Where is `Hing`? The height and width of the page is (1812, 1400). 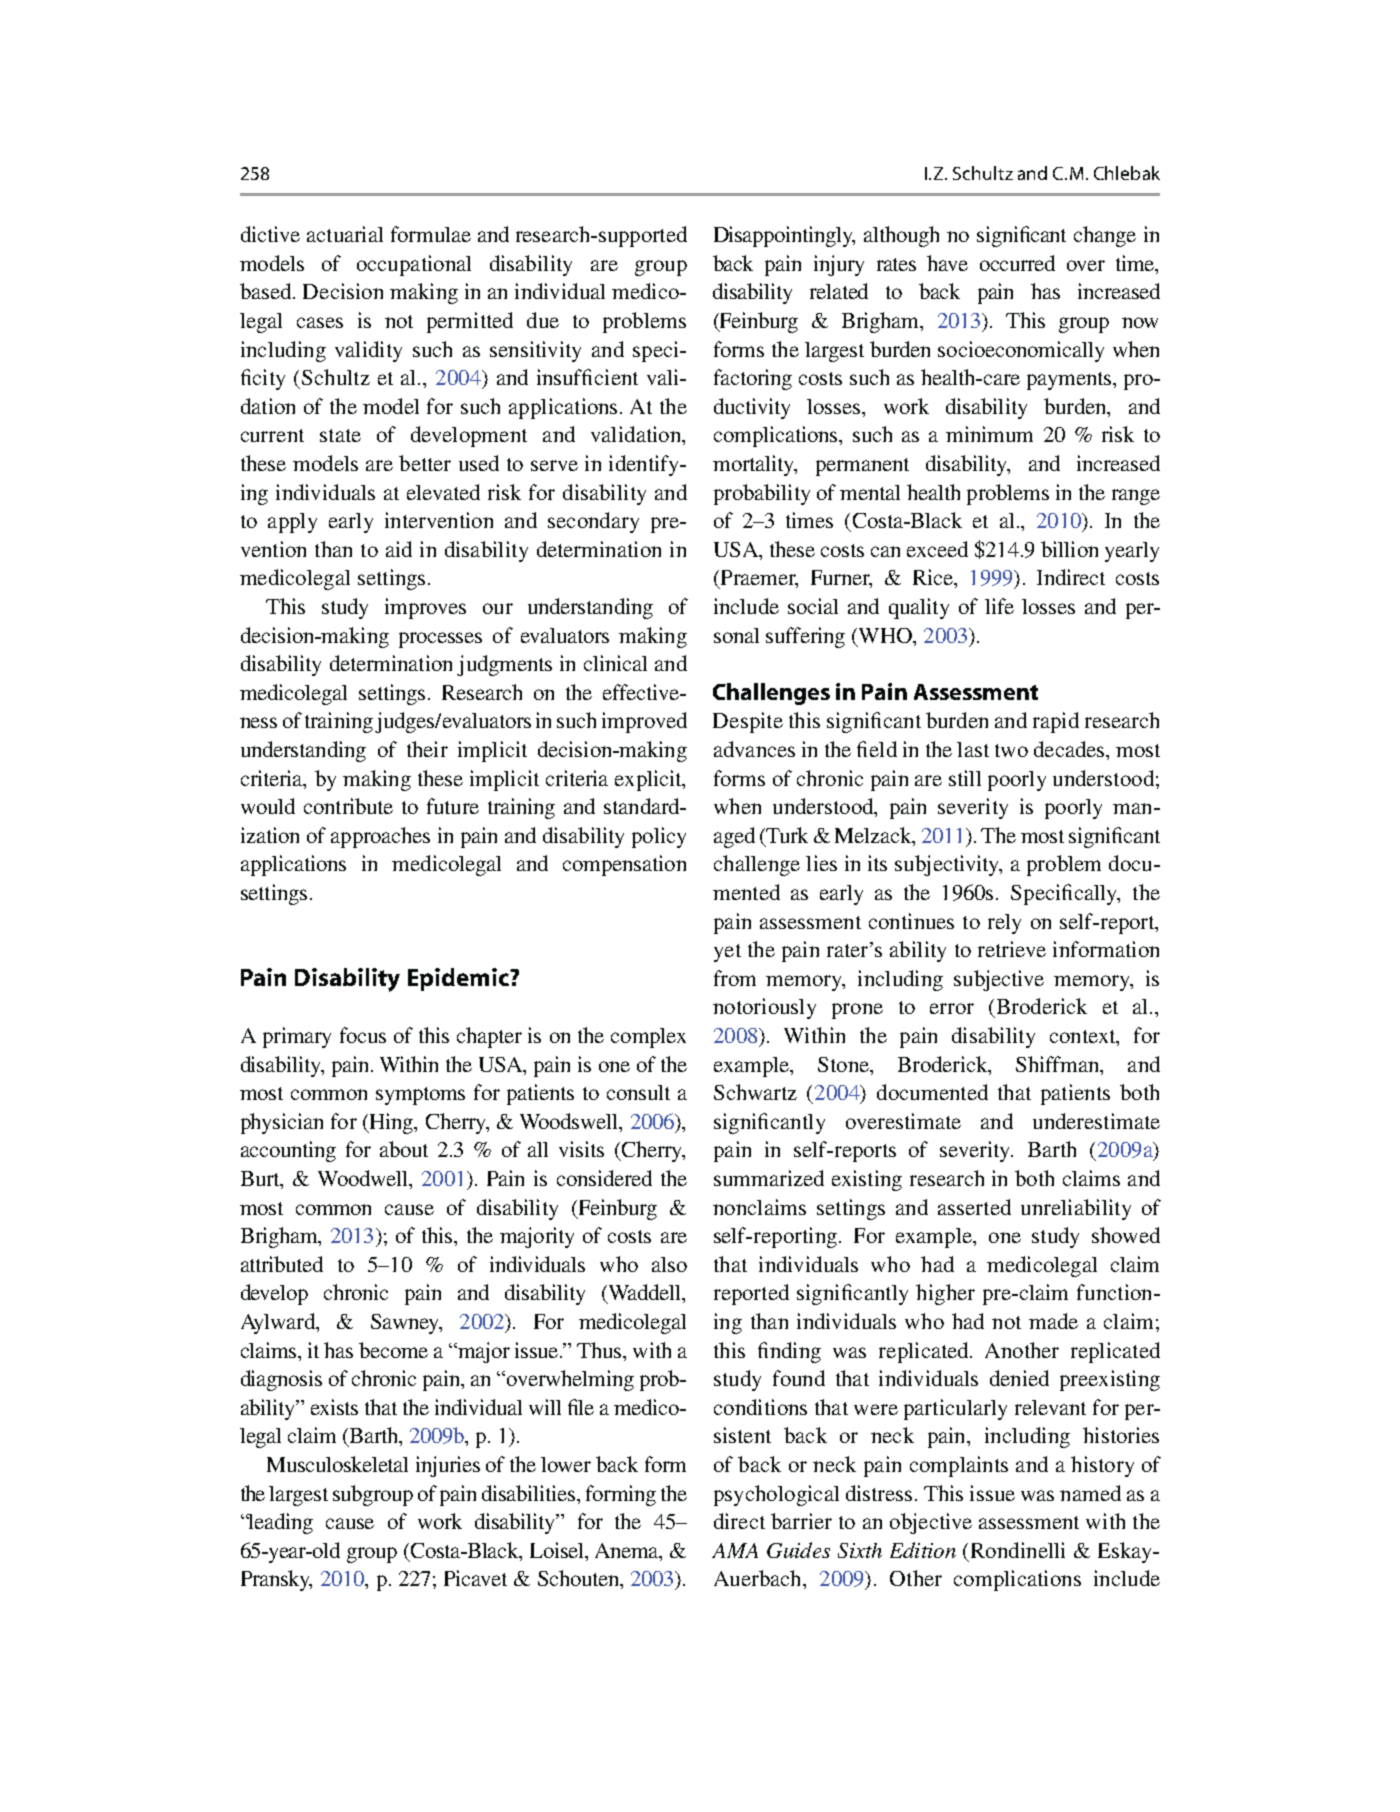 Hing is located at coordinates (391, 1123).
